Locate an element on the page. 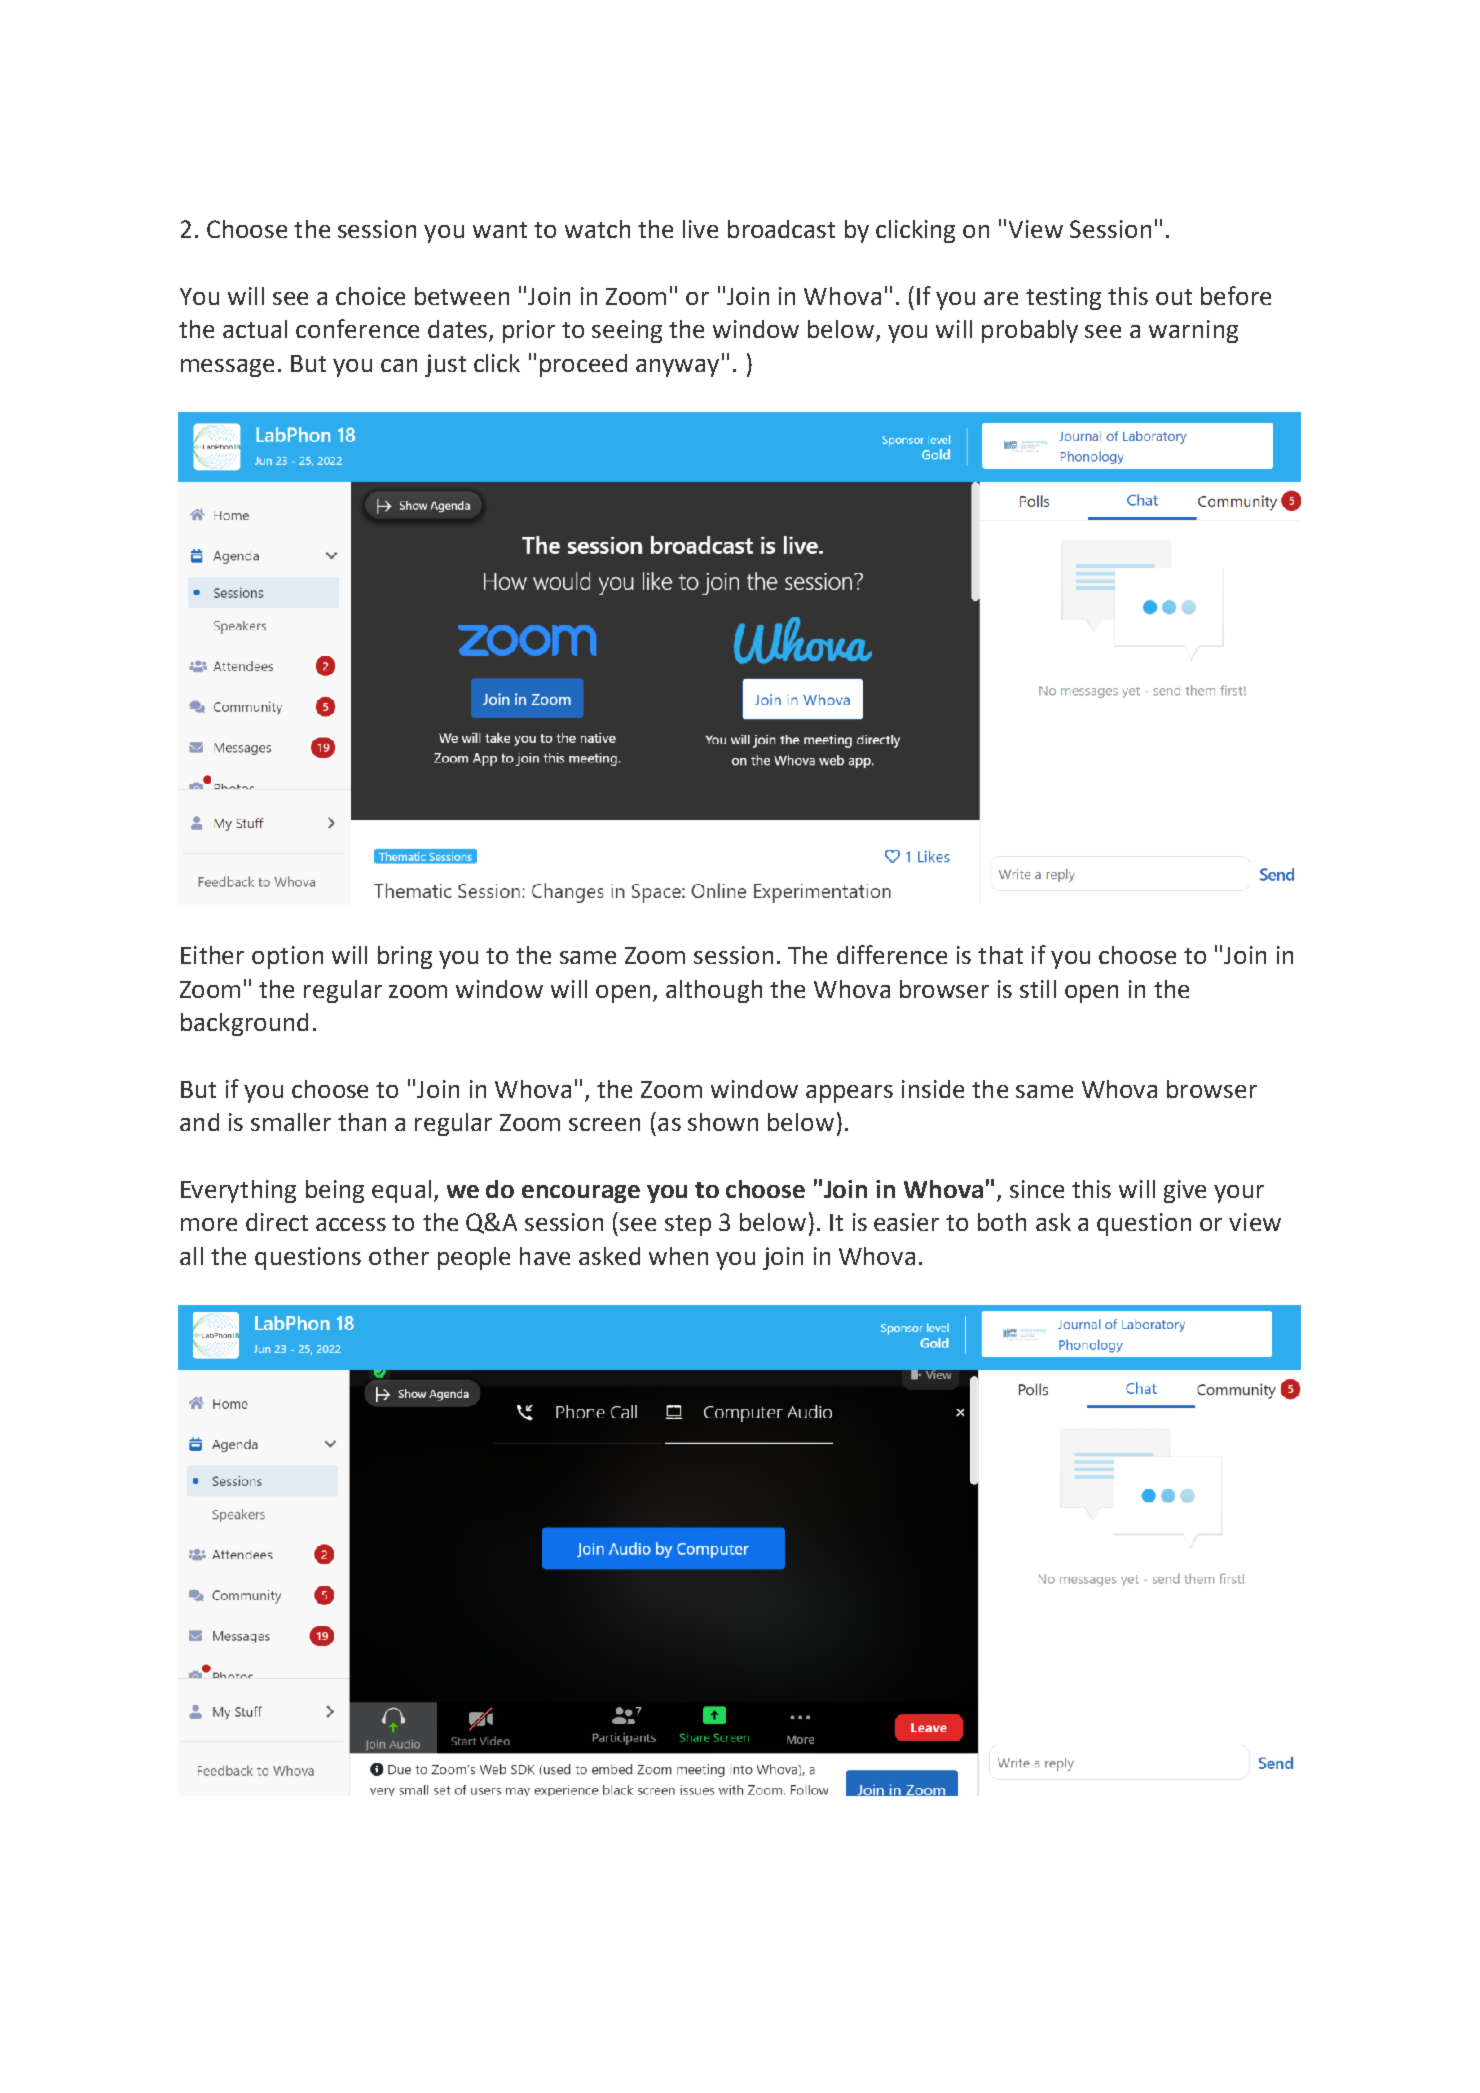  testing is located at coordinates (1063, 298).
